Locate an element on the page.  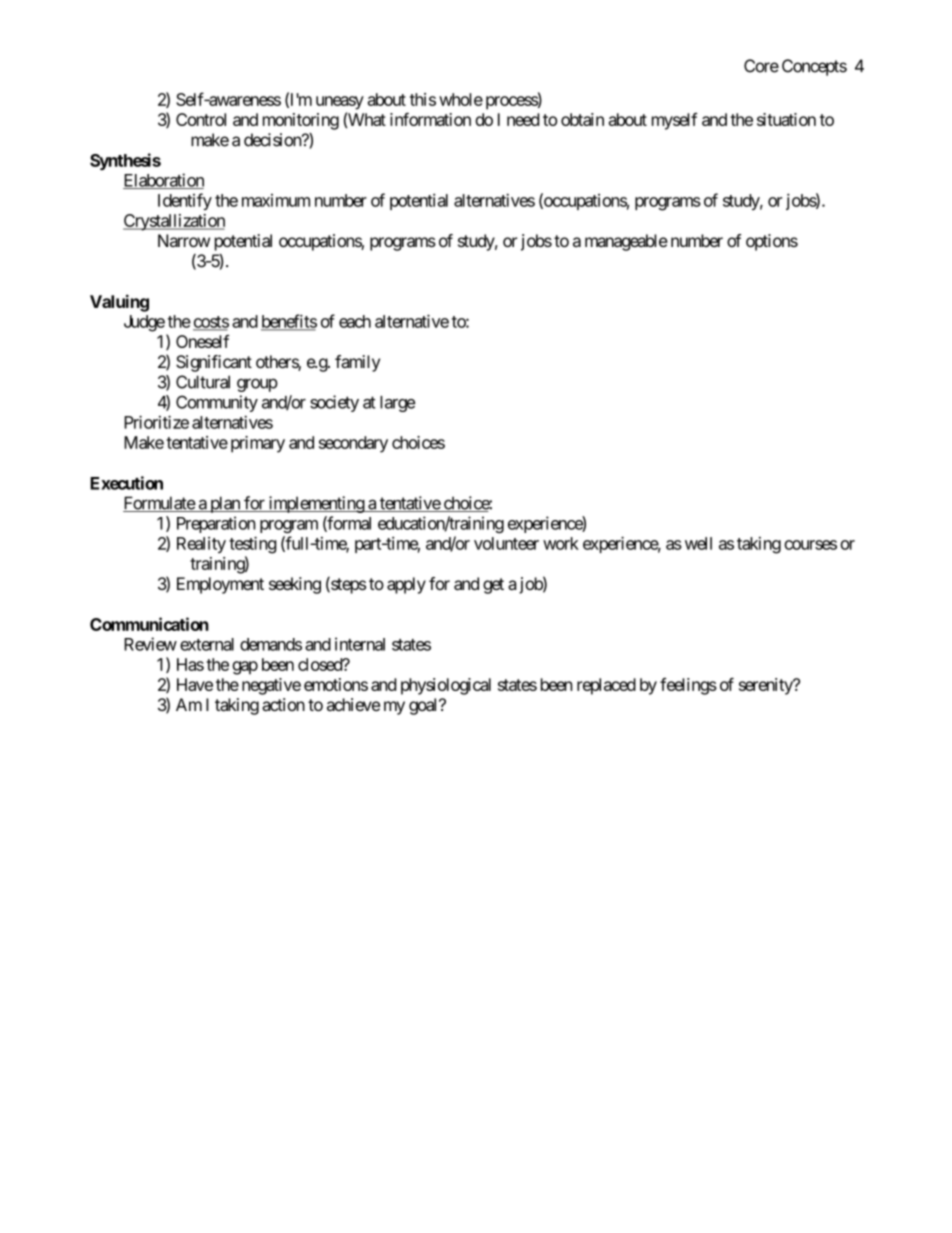
well is located at coordinates (698, 543).
